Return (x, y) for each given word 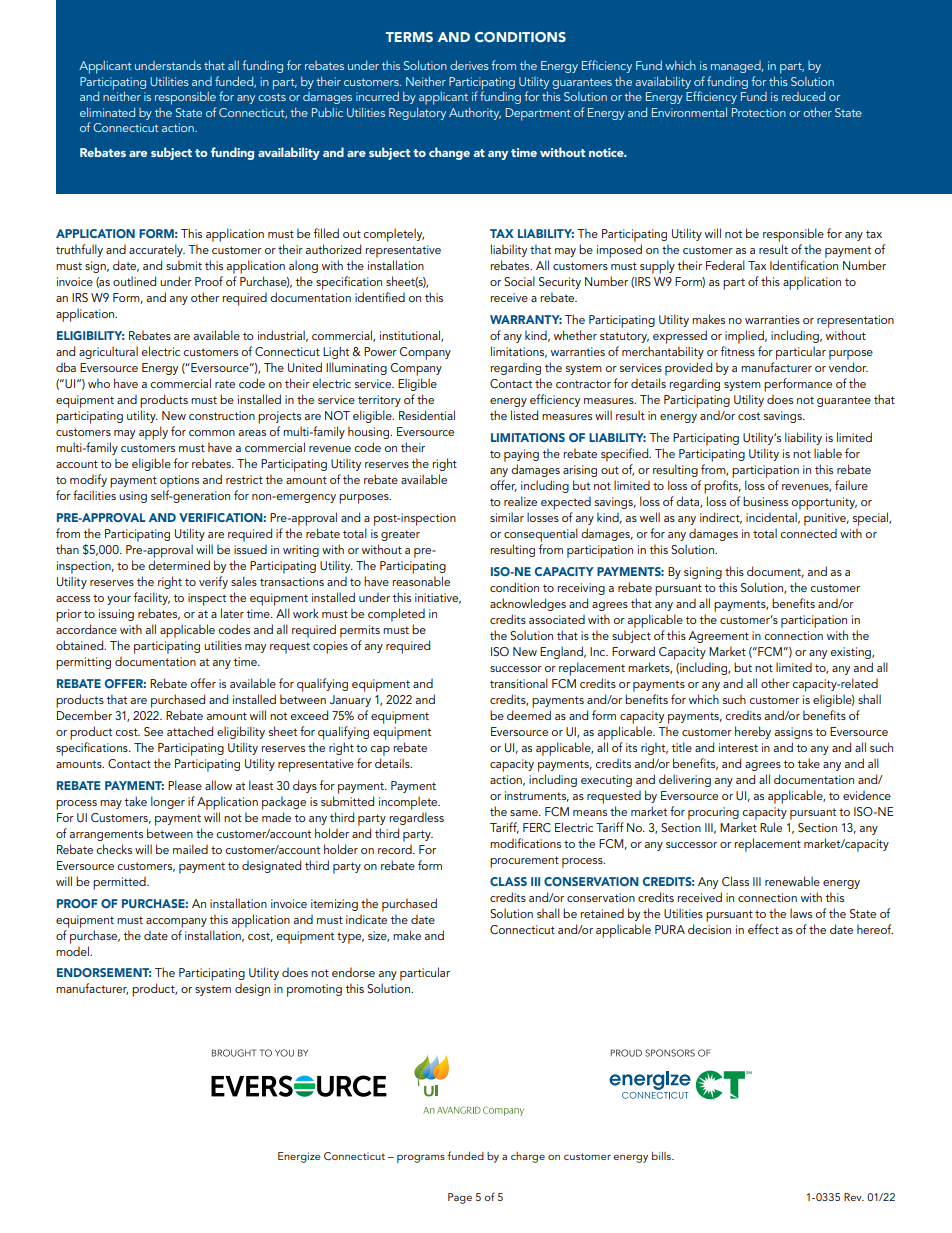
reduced (803, 96)
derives (469, 65)
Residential (427, 415)
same (525, 813)
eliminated (107, 112)
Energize (299, 1157)
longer (168, 802)
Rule (771, 827)
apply (153, 433)
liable (828, 453)
